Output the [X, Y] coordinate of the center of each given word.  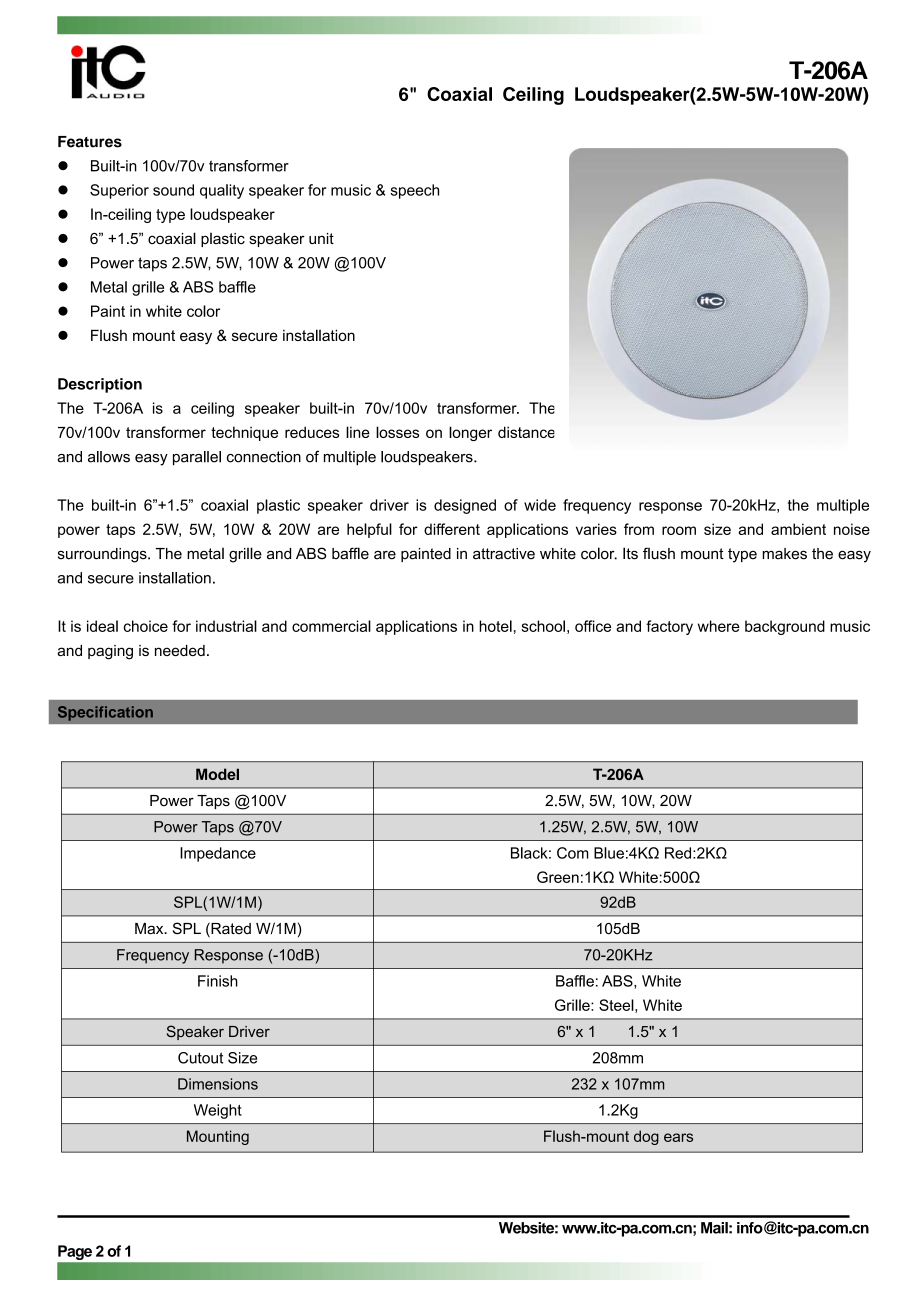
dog [646, 1137]
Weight [218, 1111]
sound [173, 190]
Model [217, 774]
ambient [798, 529]
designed [465, 506]
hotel [495, 626]
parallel [197, 458]
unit [321, 238]
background [785, 627]
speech [414, 191]
